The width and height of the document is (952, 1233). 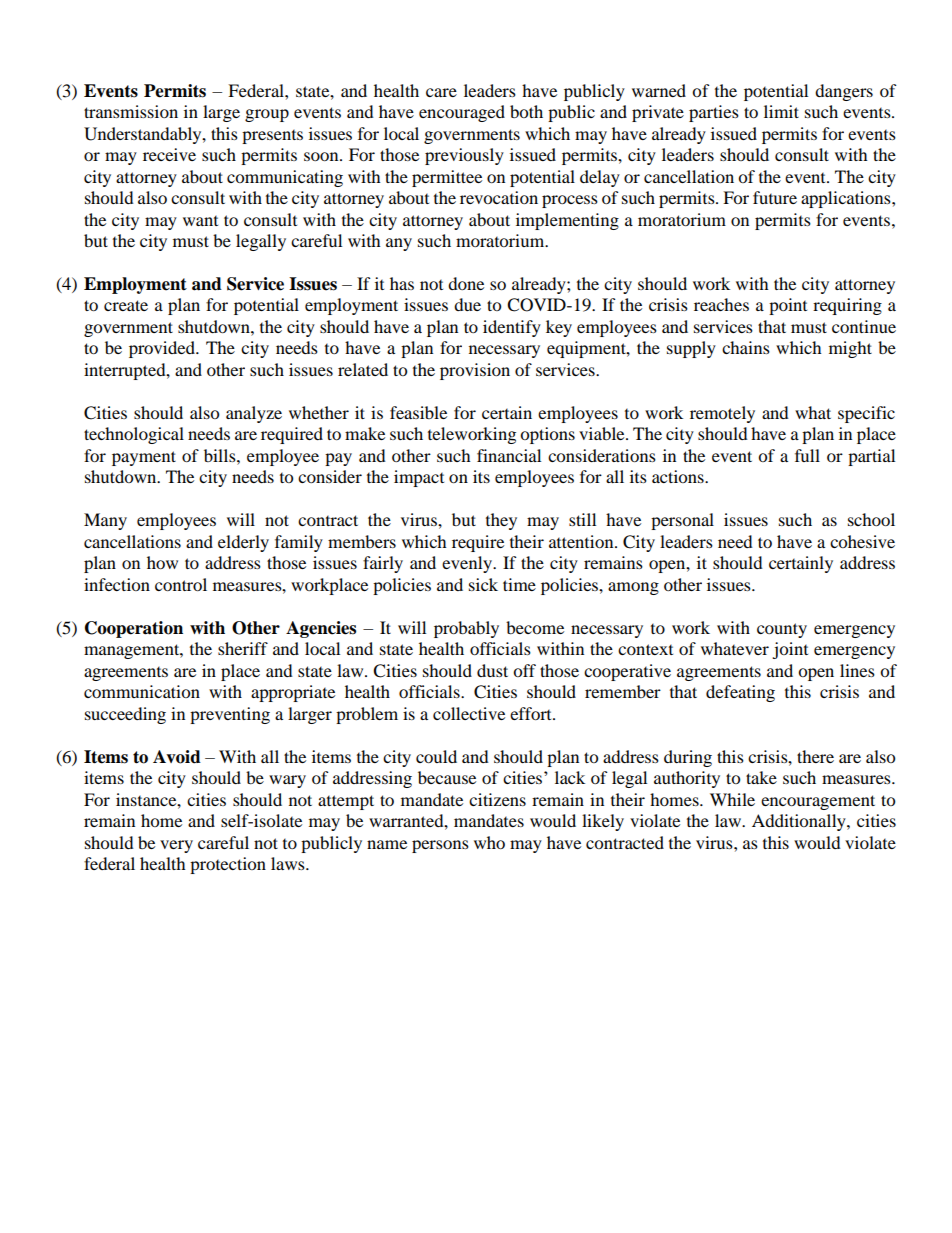 I want to click on transmission, so click(x=131, y=111).
